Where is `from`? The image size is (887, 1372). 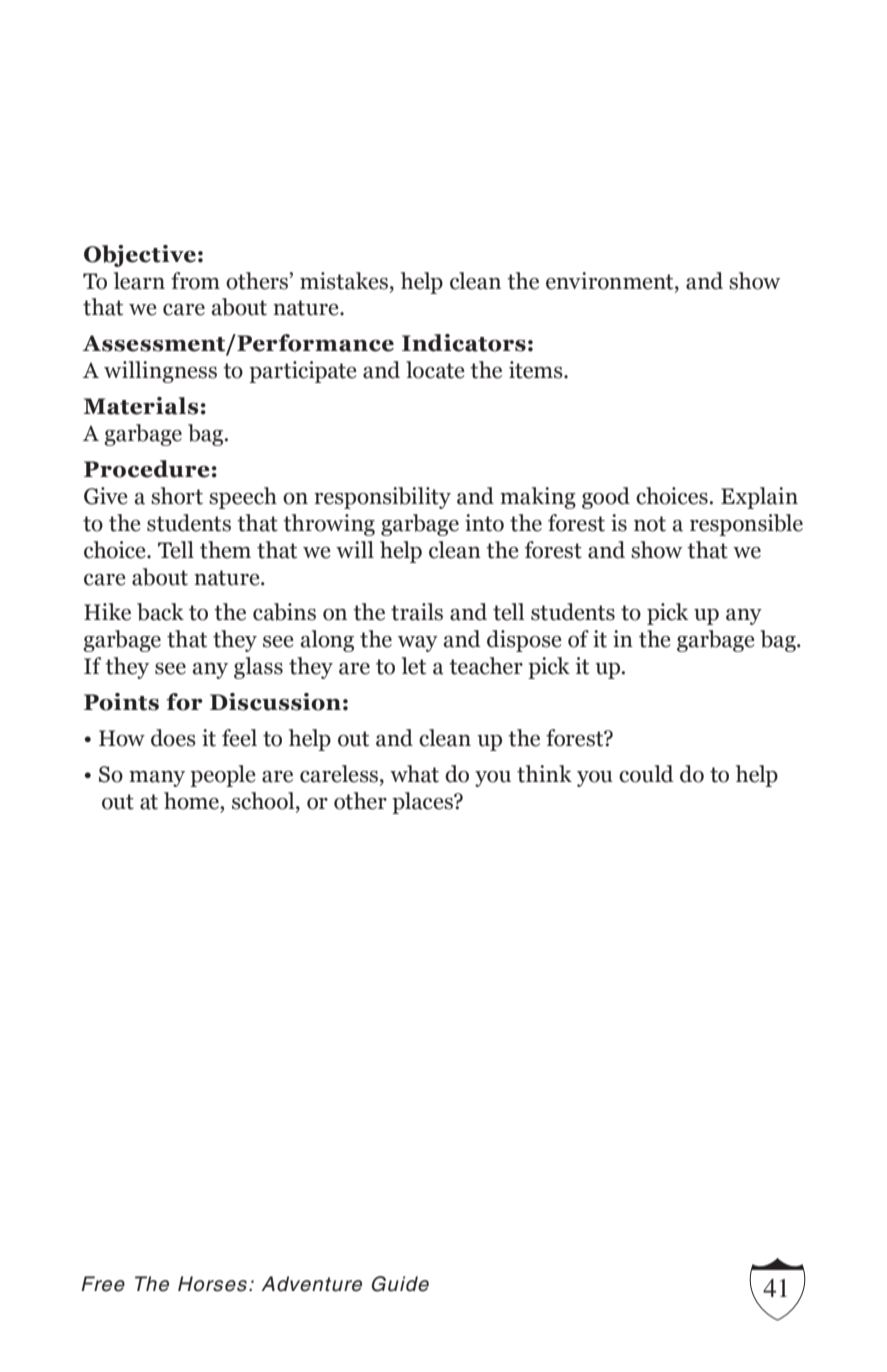
from is located at coordinates (195, 281).
